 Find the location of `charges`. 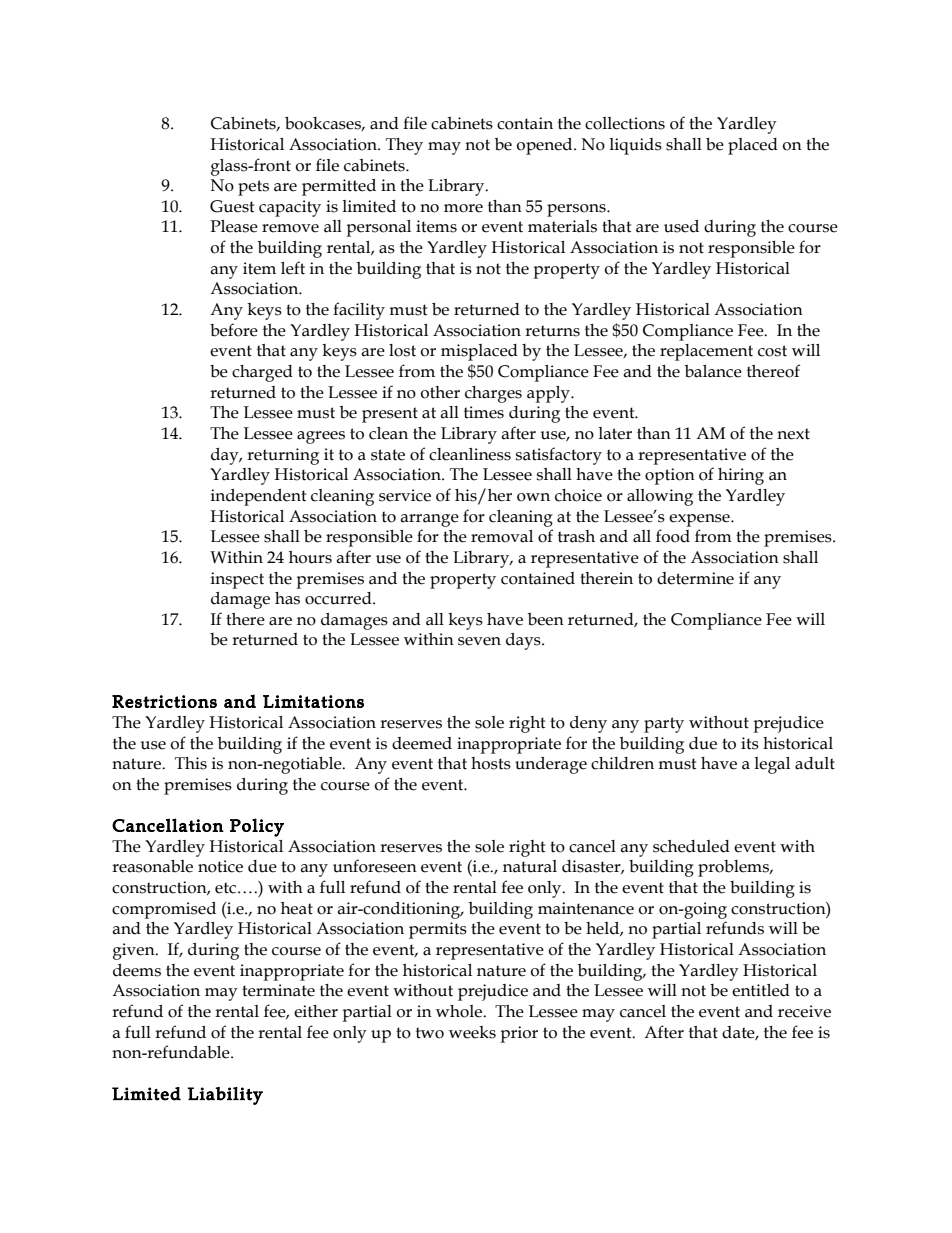

charges is located at coordinates (493, 394).
